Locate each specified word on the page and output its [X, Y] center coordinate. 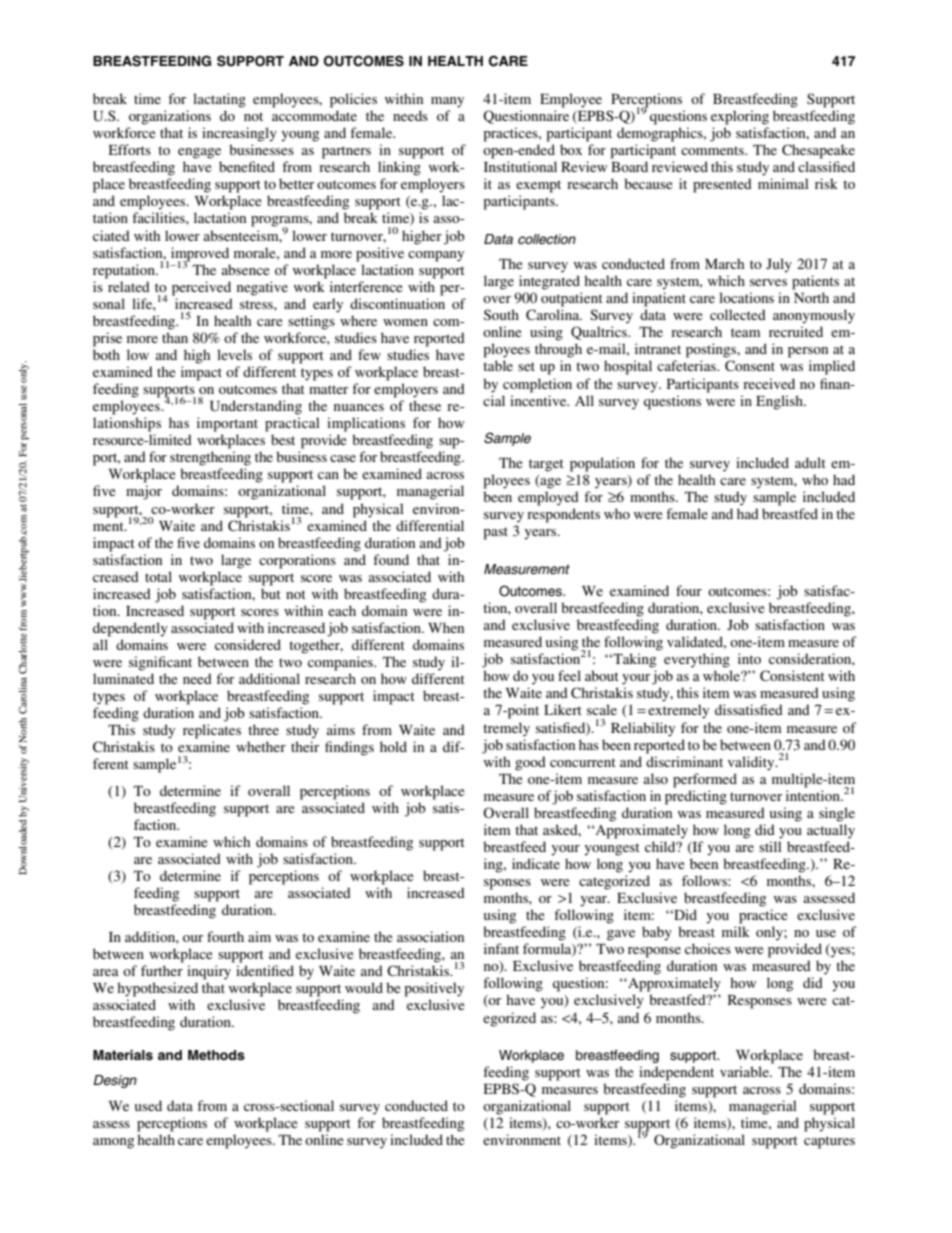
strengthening [210, 458]
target [546, 465]
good [530, 763]
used [148, 1105]
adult [810, 462]
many [447, 102]
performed [705, 780]
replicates [212, 731]
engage [199, 153]
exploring [740, 117]
